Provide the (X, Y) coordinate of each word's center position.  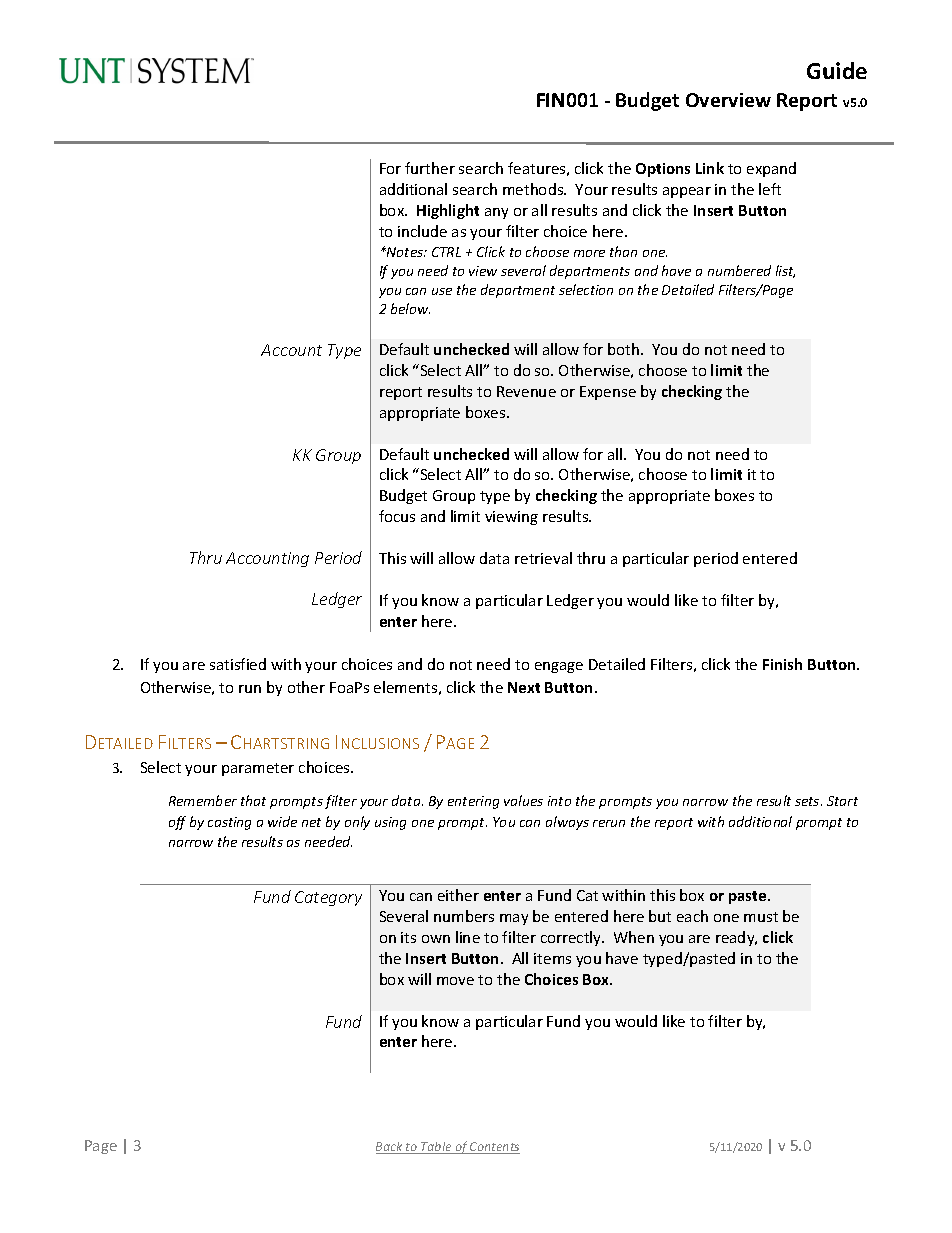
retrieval (543, 558)
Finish (782, 664)
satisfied (238, 664)
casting (229, 823)
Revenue (526, 391)
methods (534, 189)
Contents (494, 1148)
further (430, 168)
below (410, 308)
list (785, 271)
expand (771, 169)
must (761, 917)
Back (390, 1148)
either (458, 895)
